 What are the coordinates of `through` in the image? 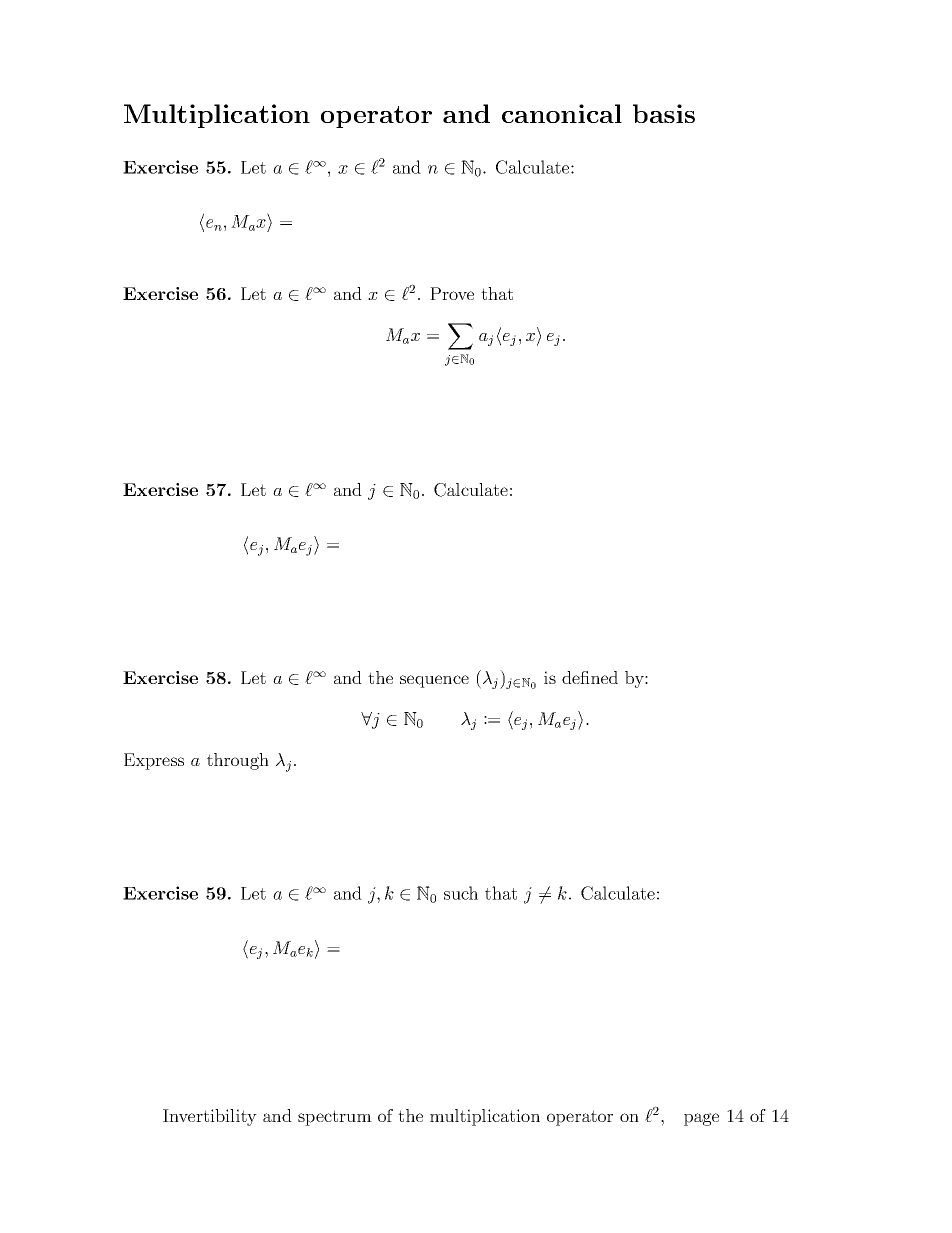 It's located at (238, 761).
